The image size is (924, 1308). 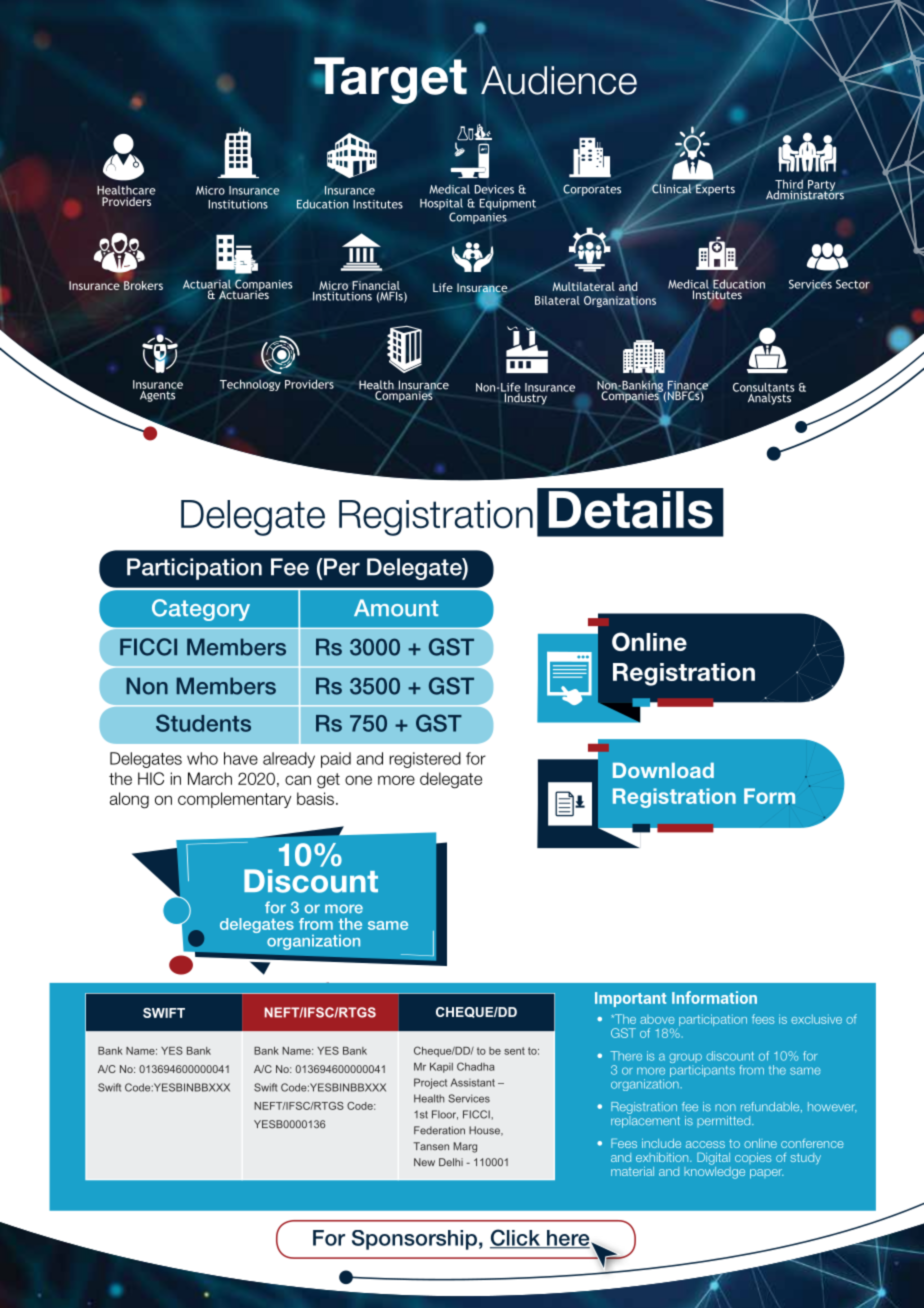 I want to click on Target, so click(x=390, y=80).
